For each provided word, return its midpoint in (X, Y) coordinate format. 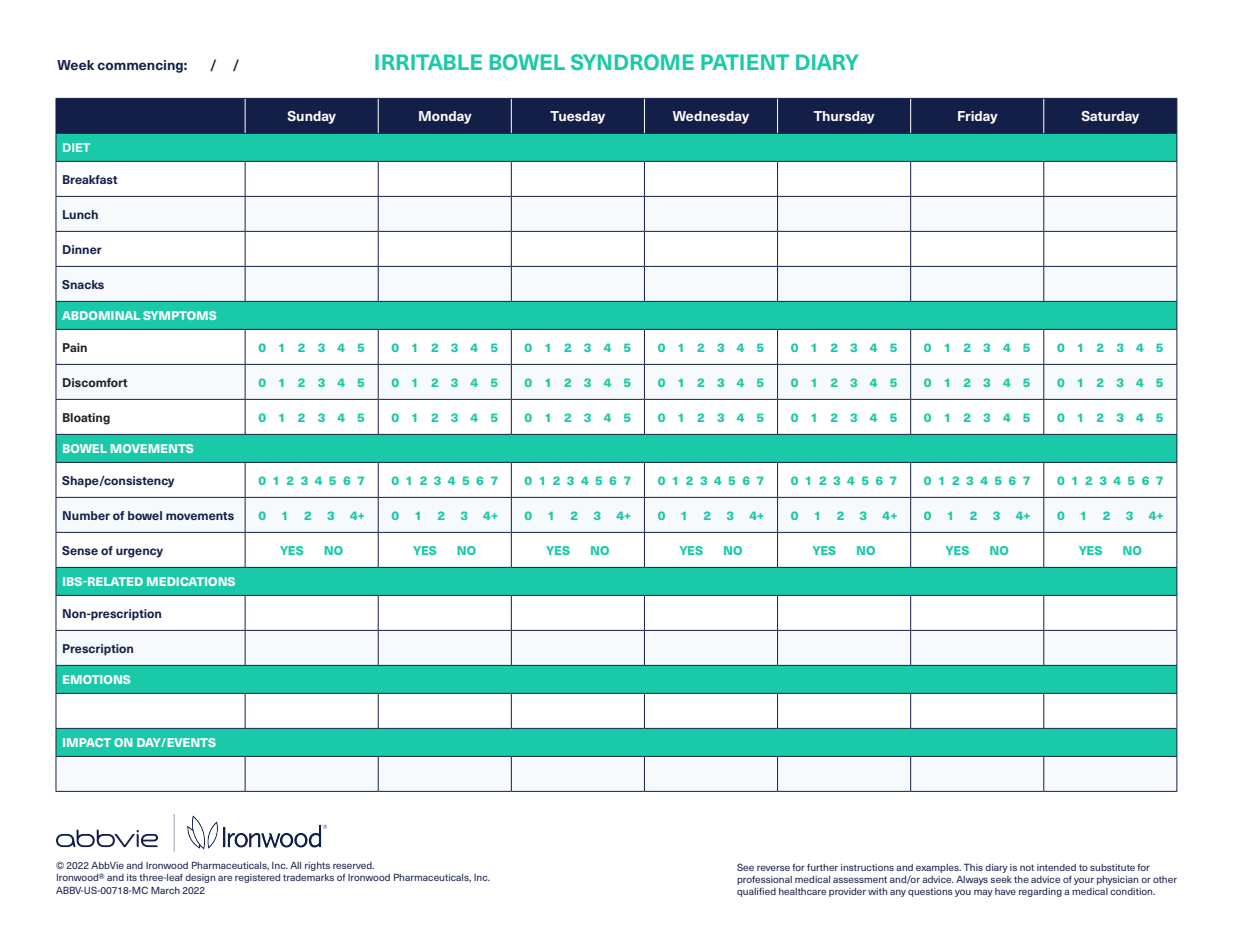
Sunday (311, 117)
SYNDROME (632, 62)
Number (86, 515)
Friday (978, 117)
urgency (139, 553)
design (200, 878)
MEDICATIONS (191, 581)
